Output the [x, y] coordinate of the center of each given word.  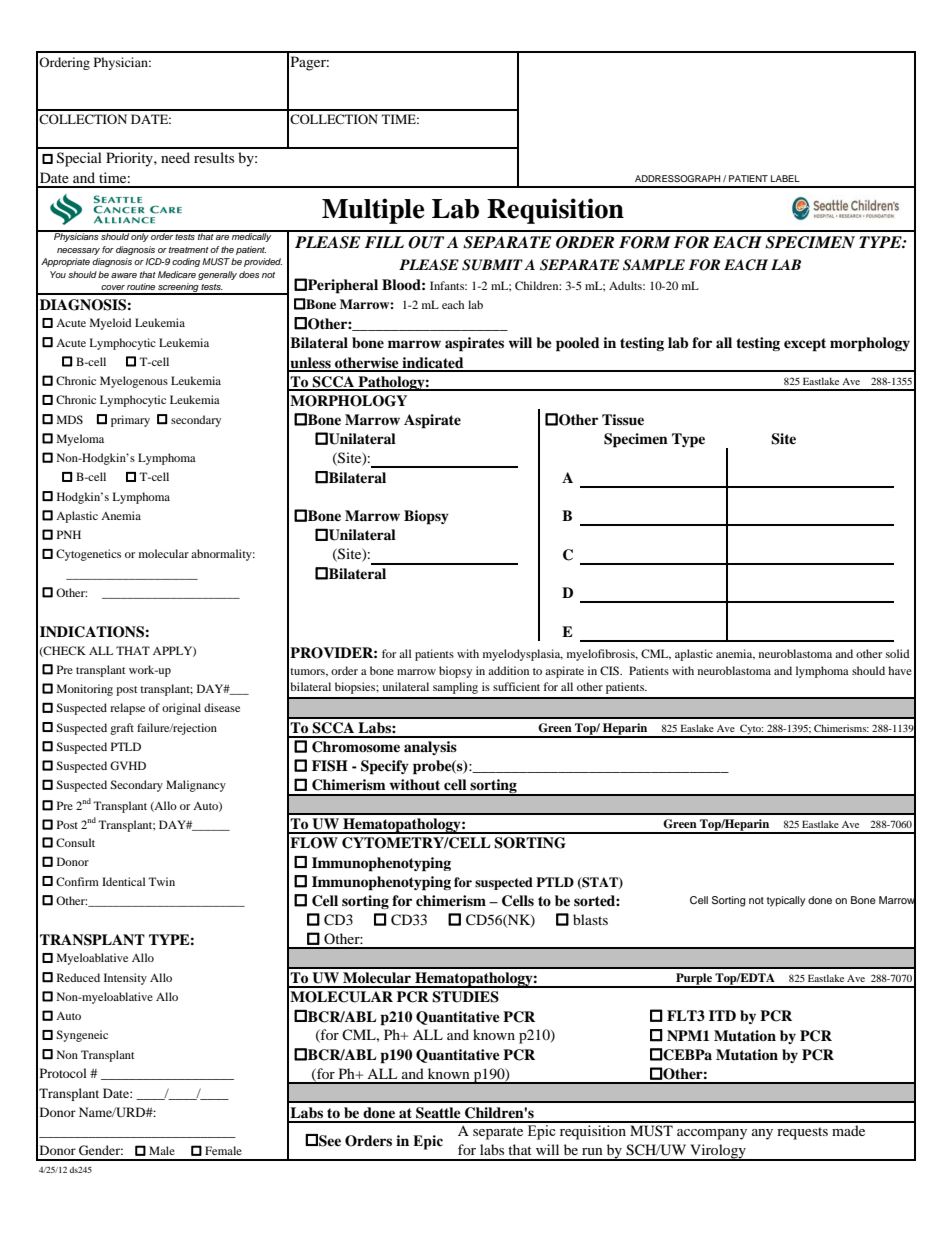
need [175, 157]
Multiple [373, 211]
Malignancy [196, 786]
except [805, 345]
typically [786, 901]
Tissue [623, 419]
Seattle [438, 1113]
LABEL [785, 178]
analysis [430, 748]
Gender [101, 1150]
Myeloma [80, 440]
